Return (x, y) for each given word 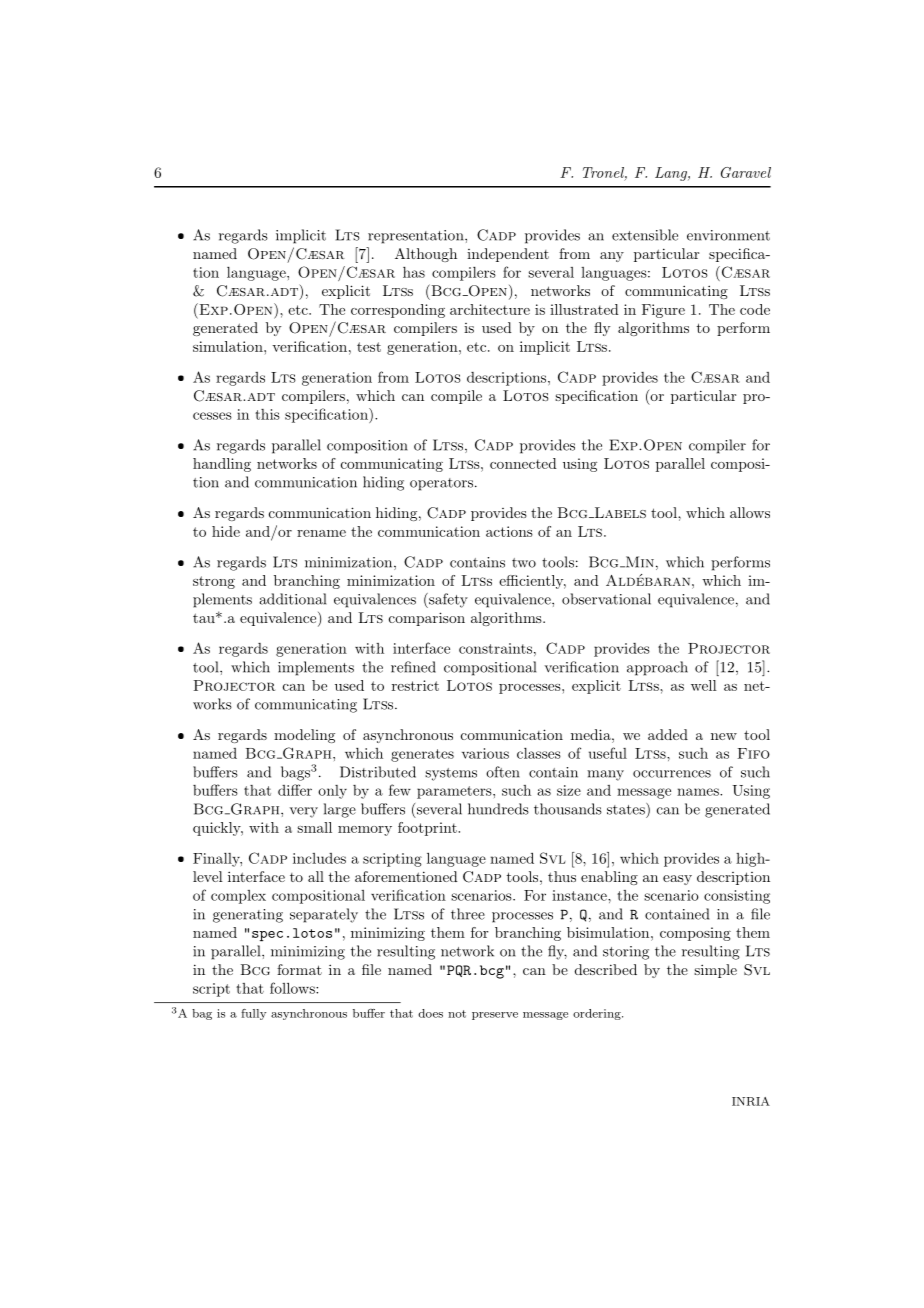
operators (441, 484)
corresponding (398, 311)
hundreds (498, 809)
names (699, 792)
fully (253, 1014)
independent (508, 255)
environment (728, 235)
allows (750, 512)
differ (295, 790)
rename (321, 533)
